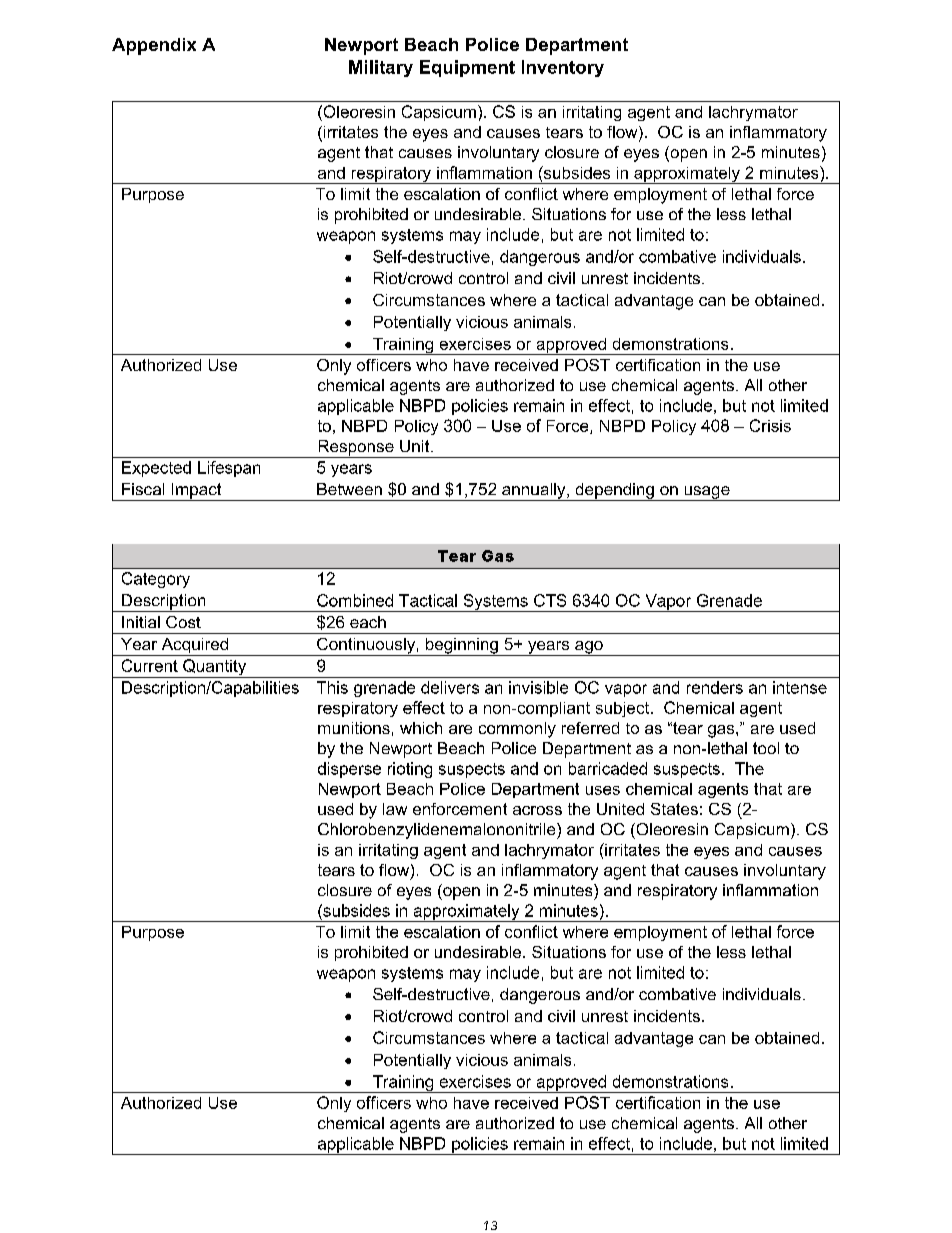 Image resolution: width=952 pixels, height=1233 pixels. What do you see at coordinates (349, 770) in the page?
I see `disperse` at bounding box center [349, 770].
